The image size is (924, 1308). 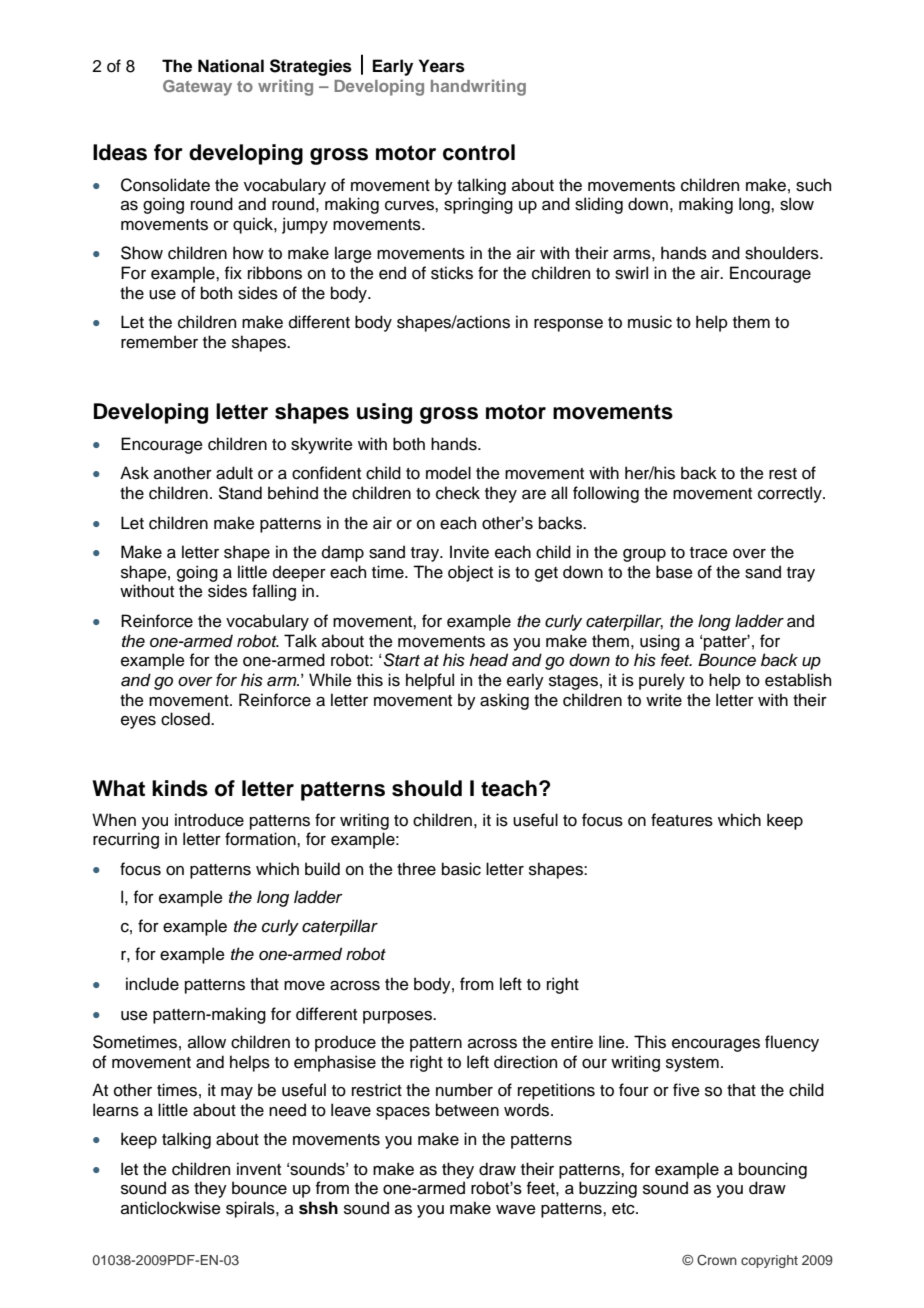 I want to click on Years, so click(x=442, y=66).
